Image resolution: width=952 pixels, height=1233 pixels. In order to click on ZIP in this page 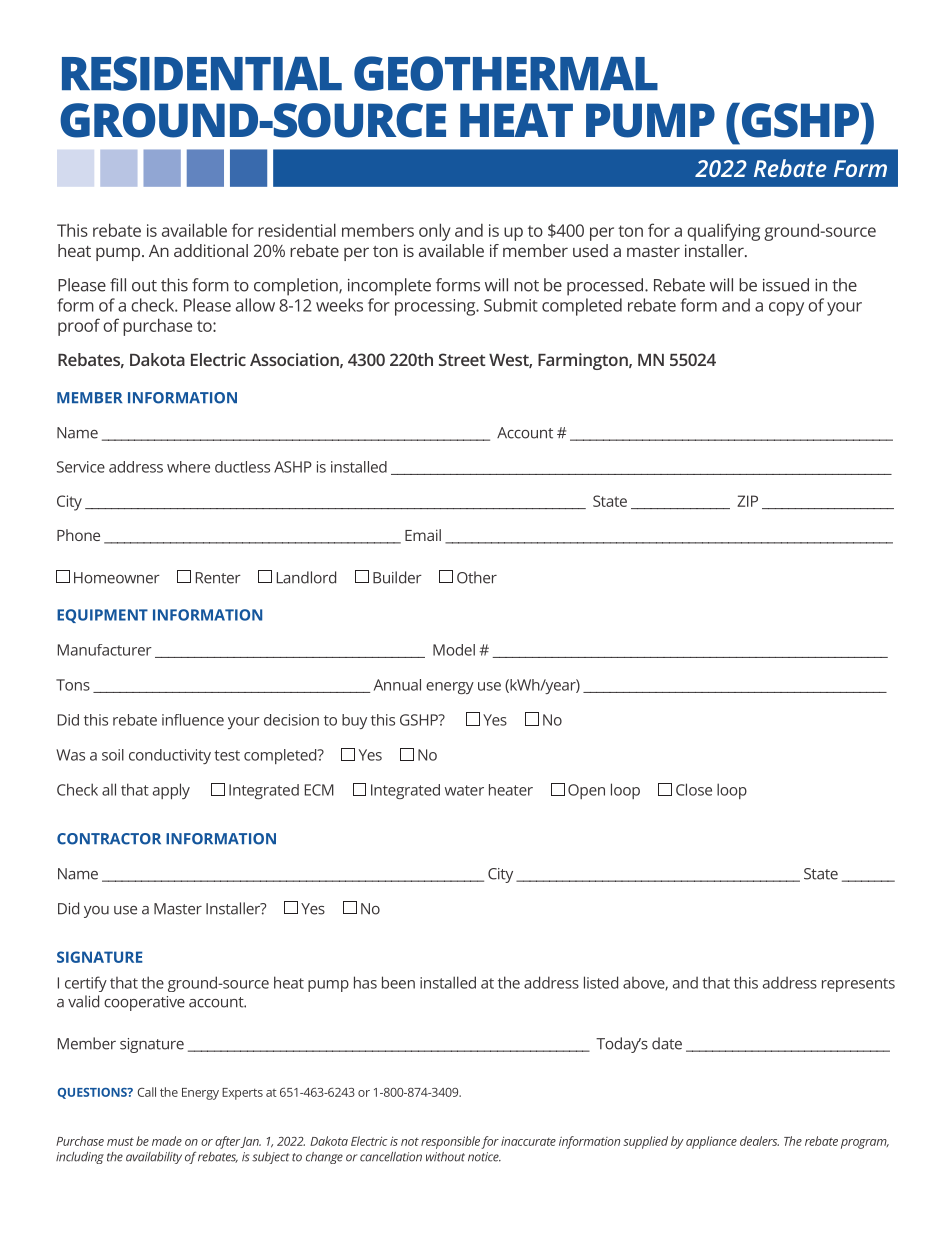, I will do `click(747, 501)`.
